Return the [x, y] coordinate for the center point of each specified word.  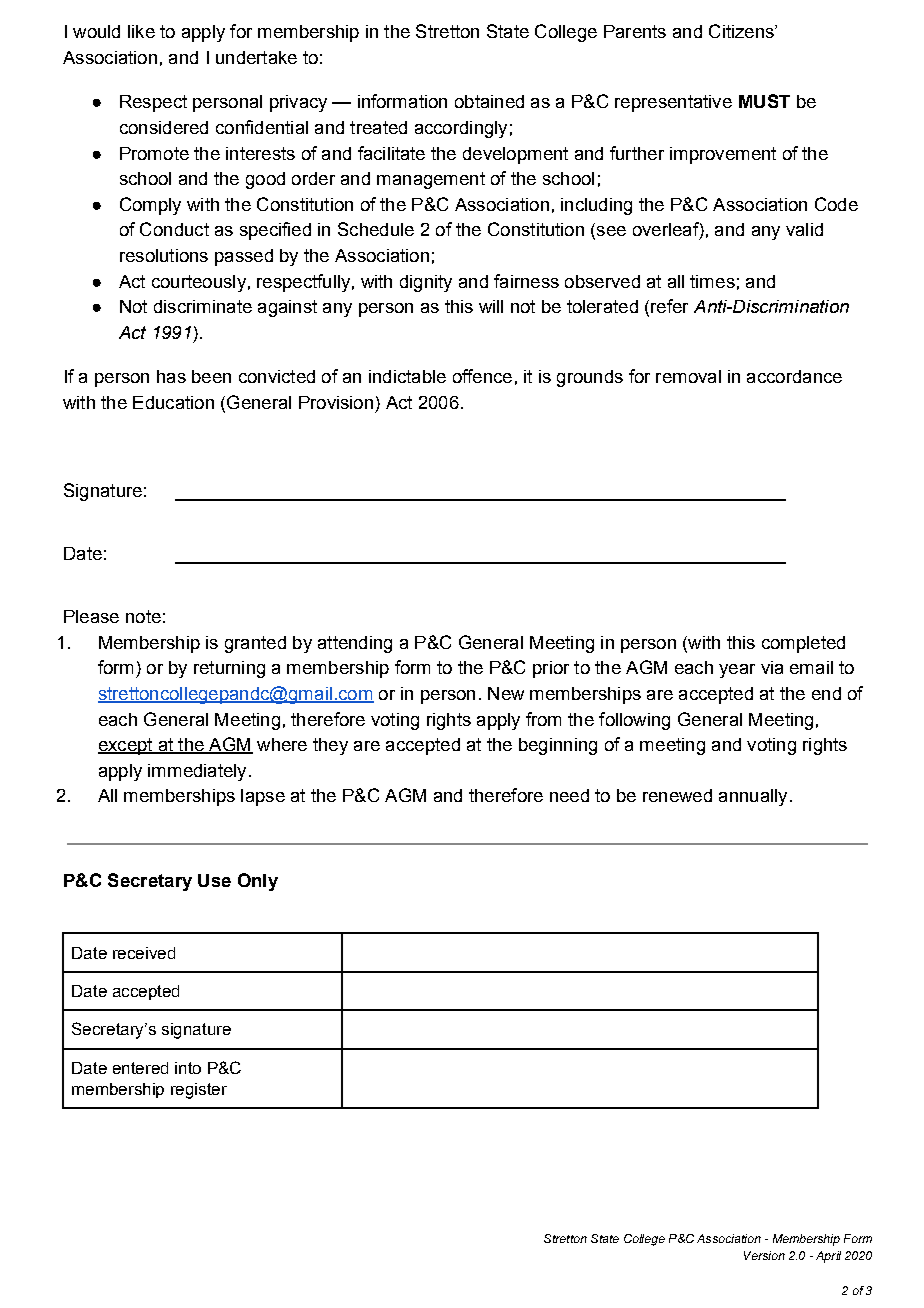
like [141, 31]
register [199, 1091]
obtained [489, 101]
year [737, 671]
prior [551, 669]
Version [764, 1255]
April [828, 1257]
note [143, 616]
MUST [764, 101]
